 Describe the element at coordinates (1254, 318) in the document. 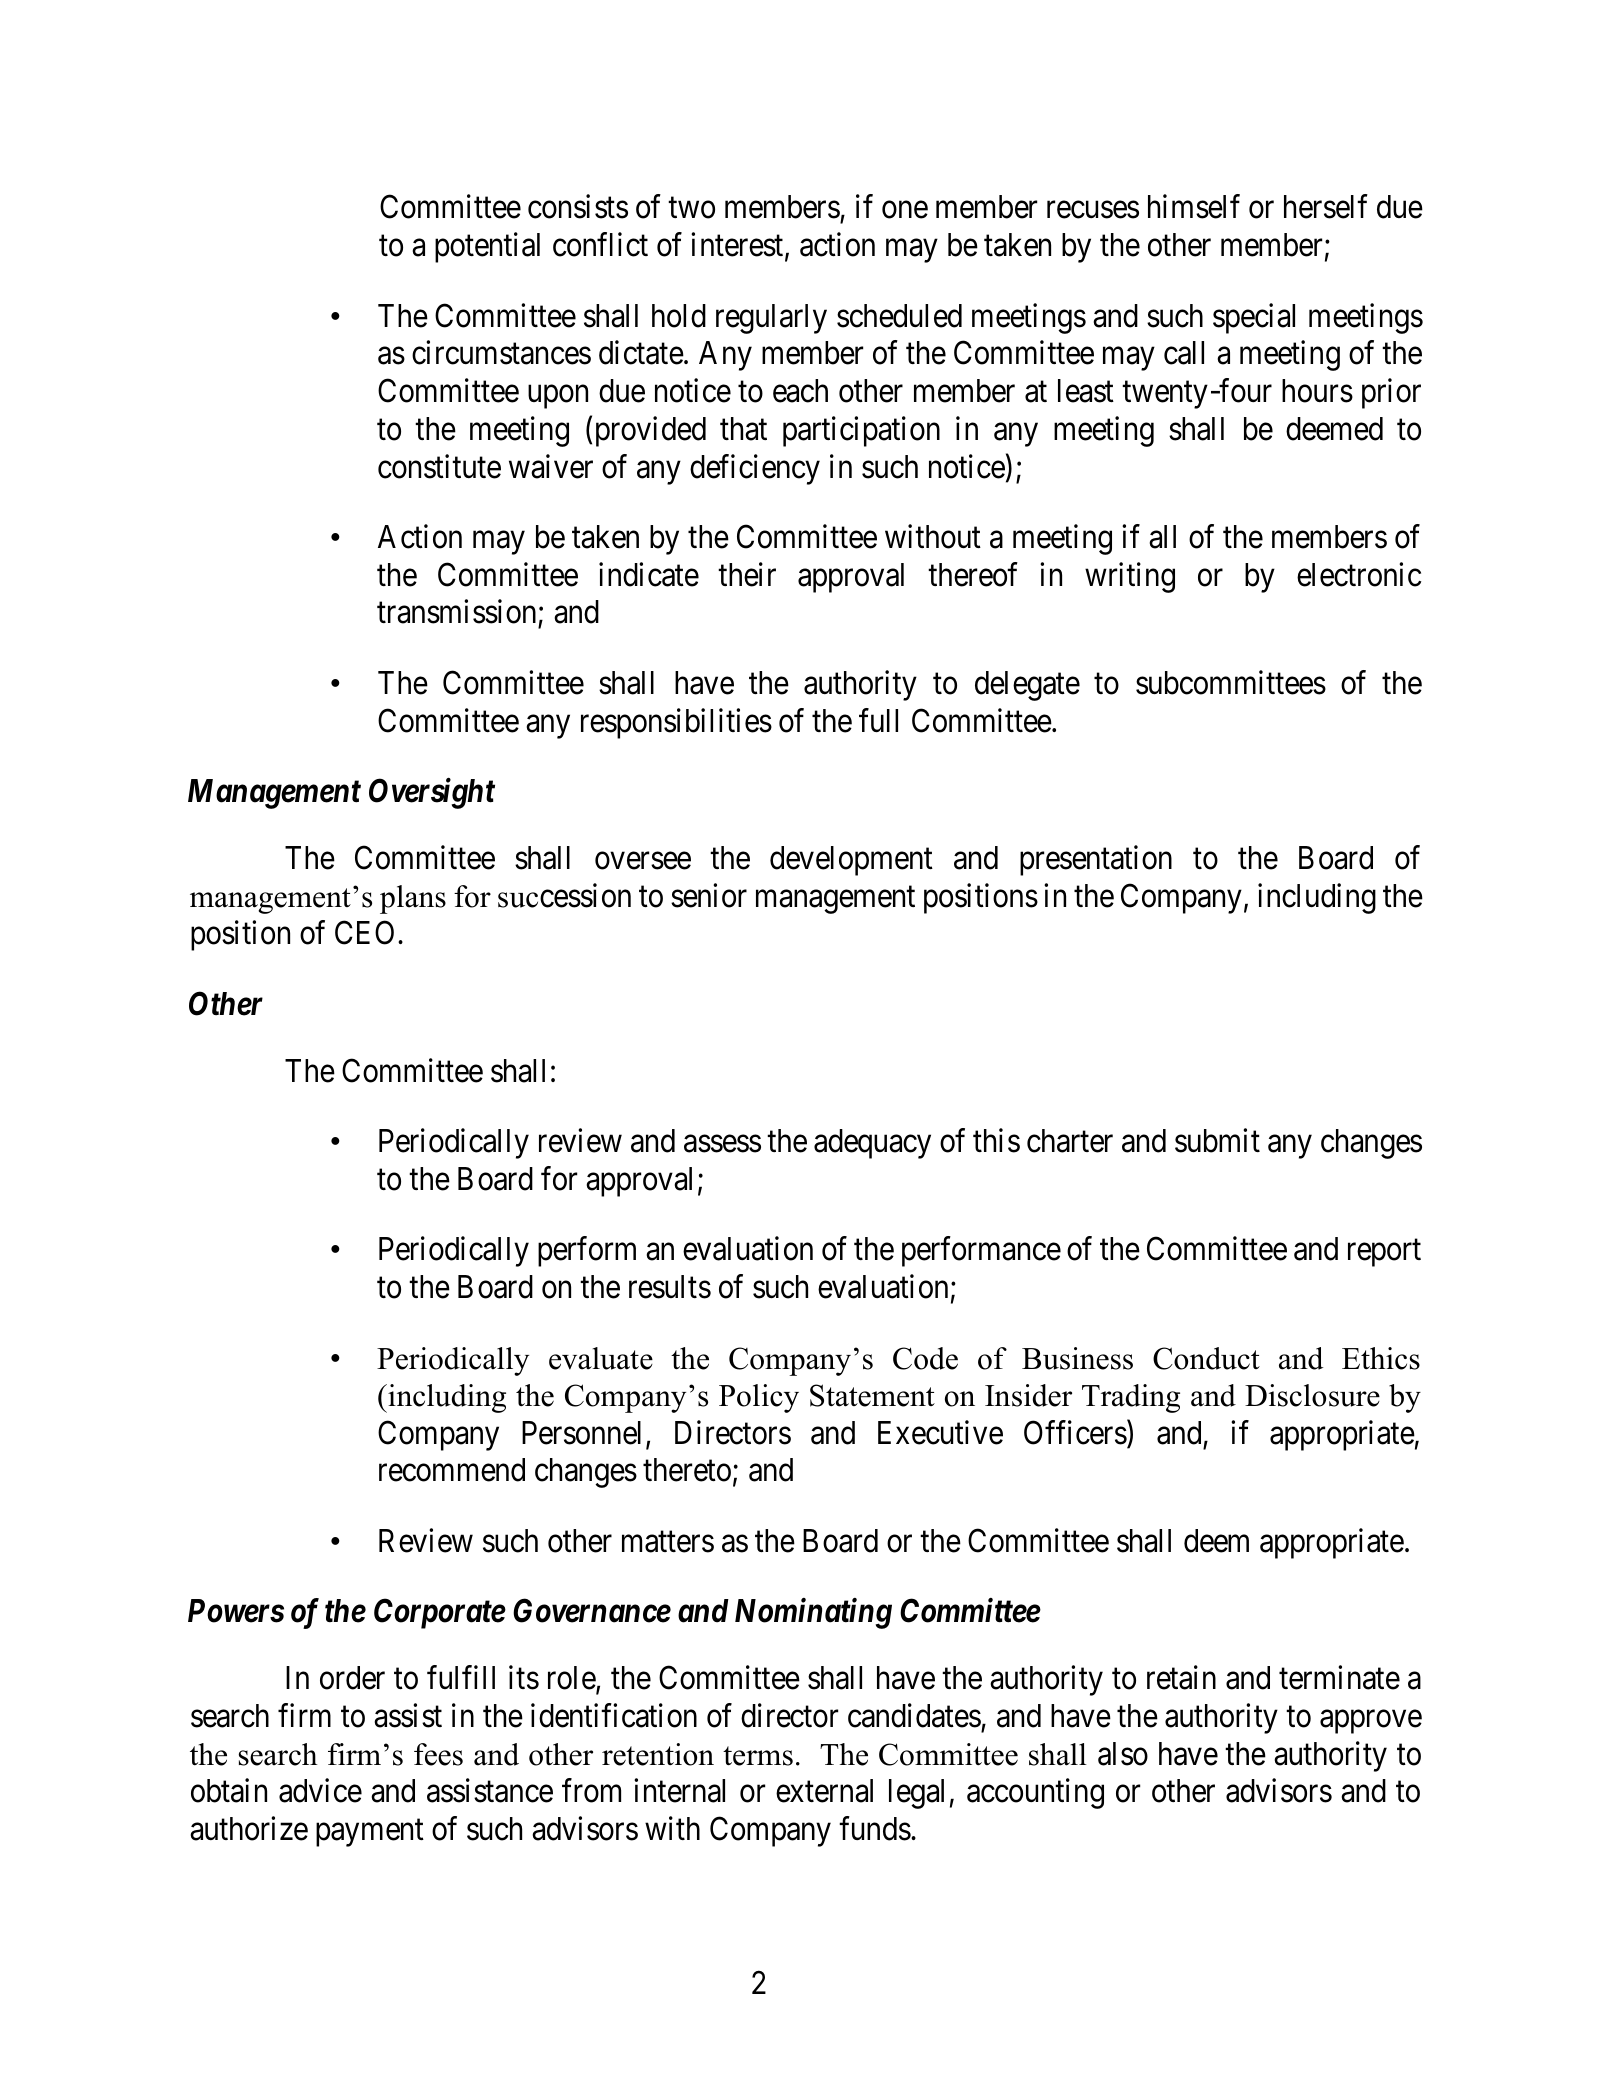

I see `special` at that location.
